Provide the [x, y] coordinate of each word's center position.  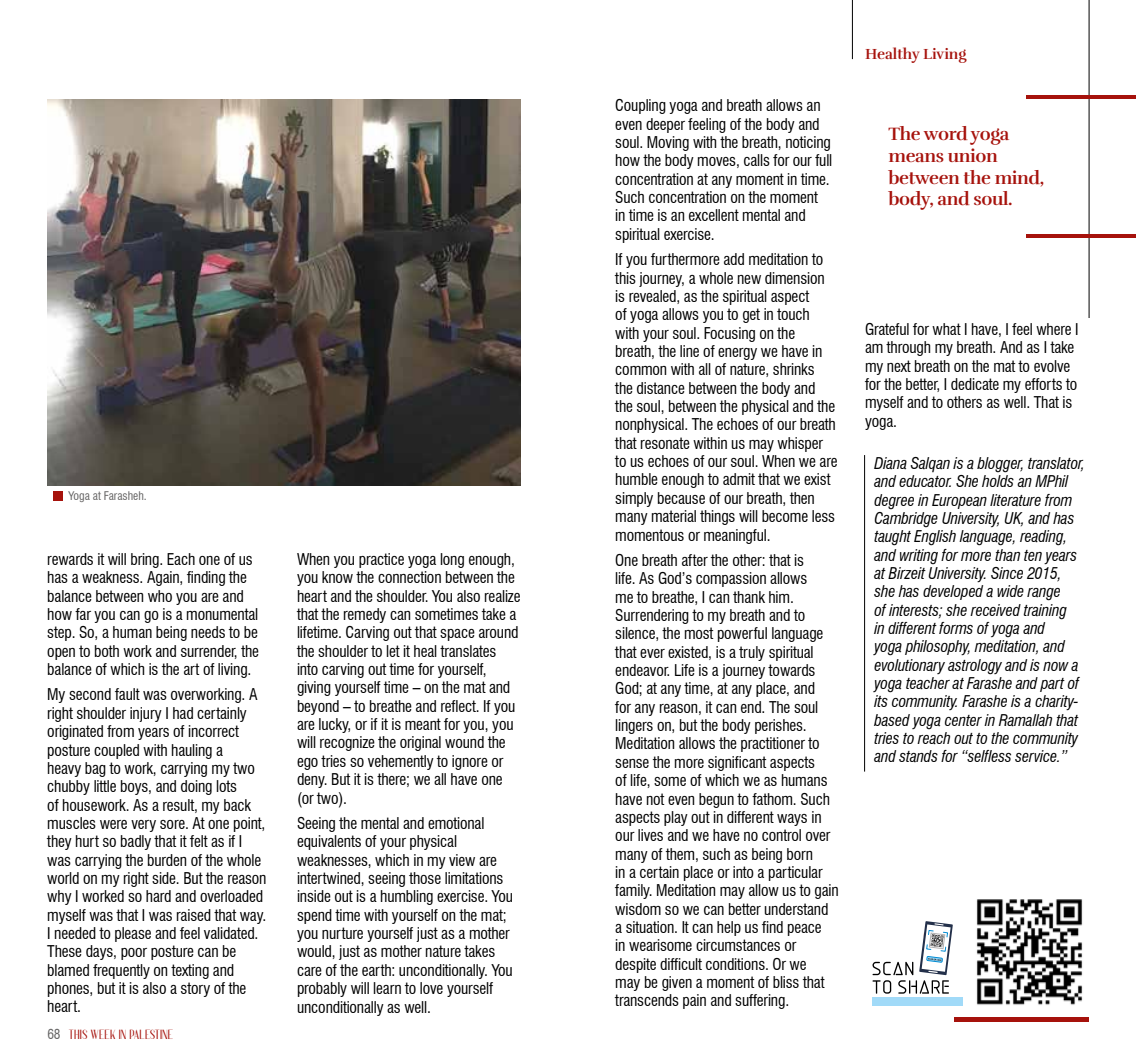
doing [196, 787]
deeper [665, 125]
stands [918, 756]
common [641, 370]
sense [632, 763]
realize [502, 596]
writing [919, 556]
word [945, 133]
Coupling [640, 106]
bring [146, 560]
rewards [70, 559]
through [908, 348]
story [195, 989]
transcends [647, 1000]
